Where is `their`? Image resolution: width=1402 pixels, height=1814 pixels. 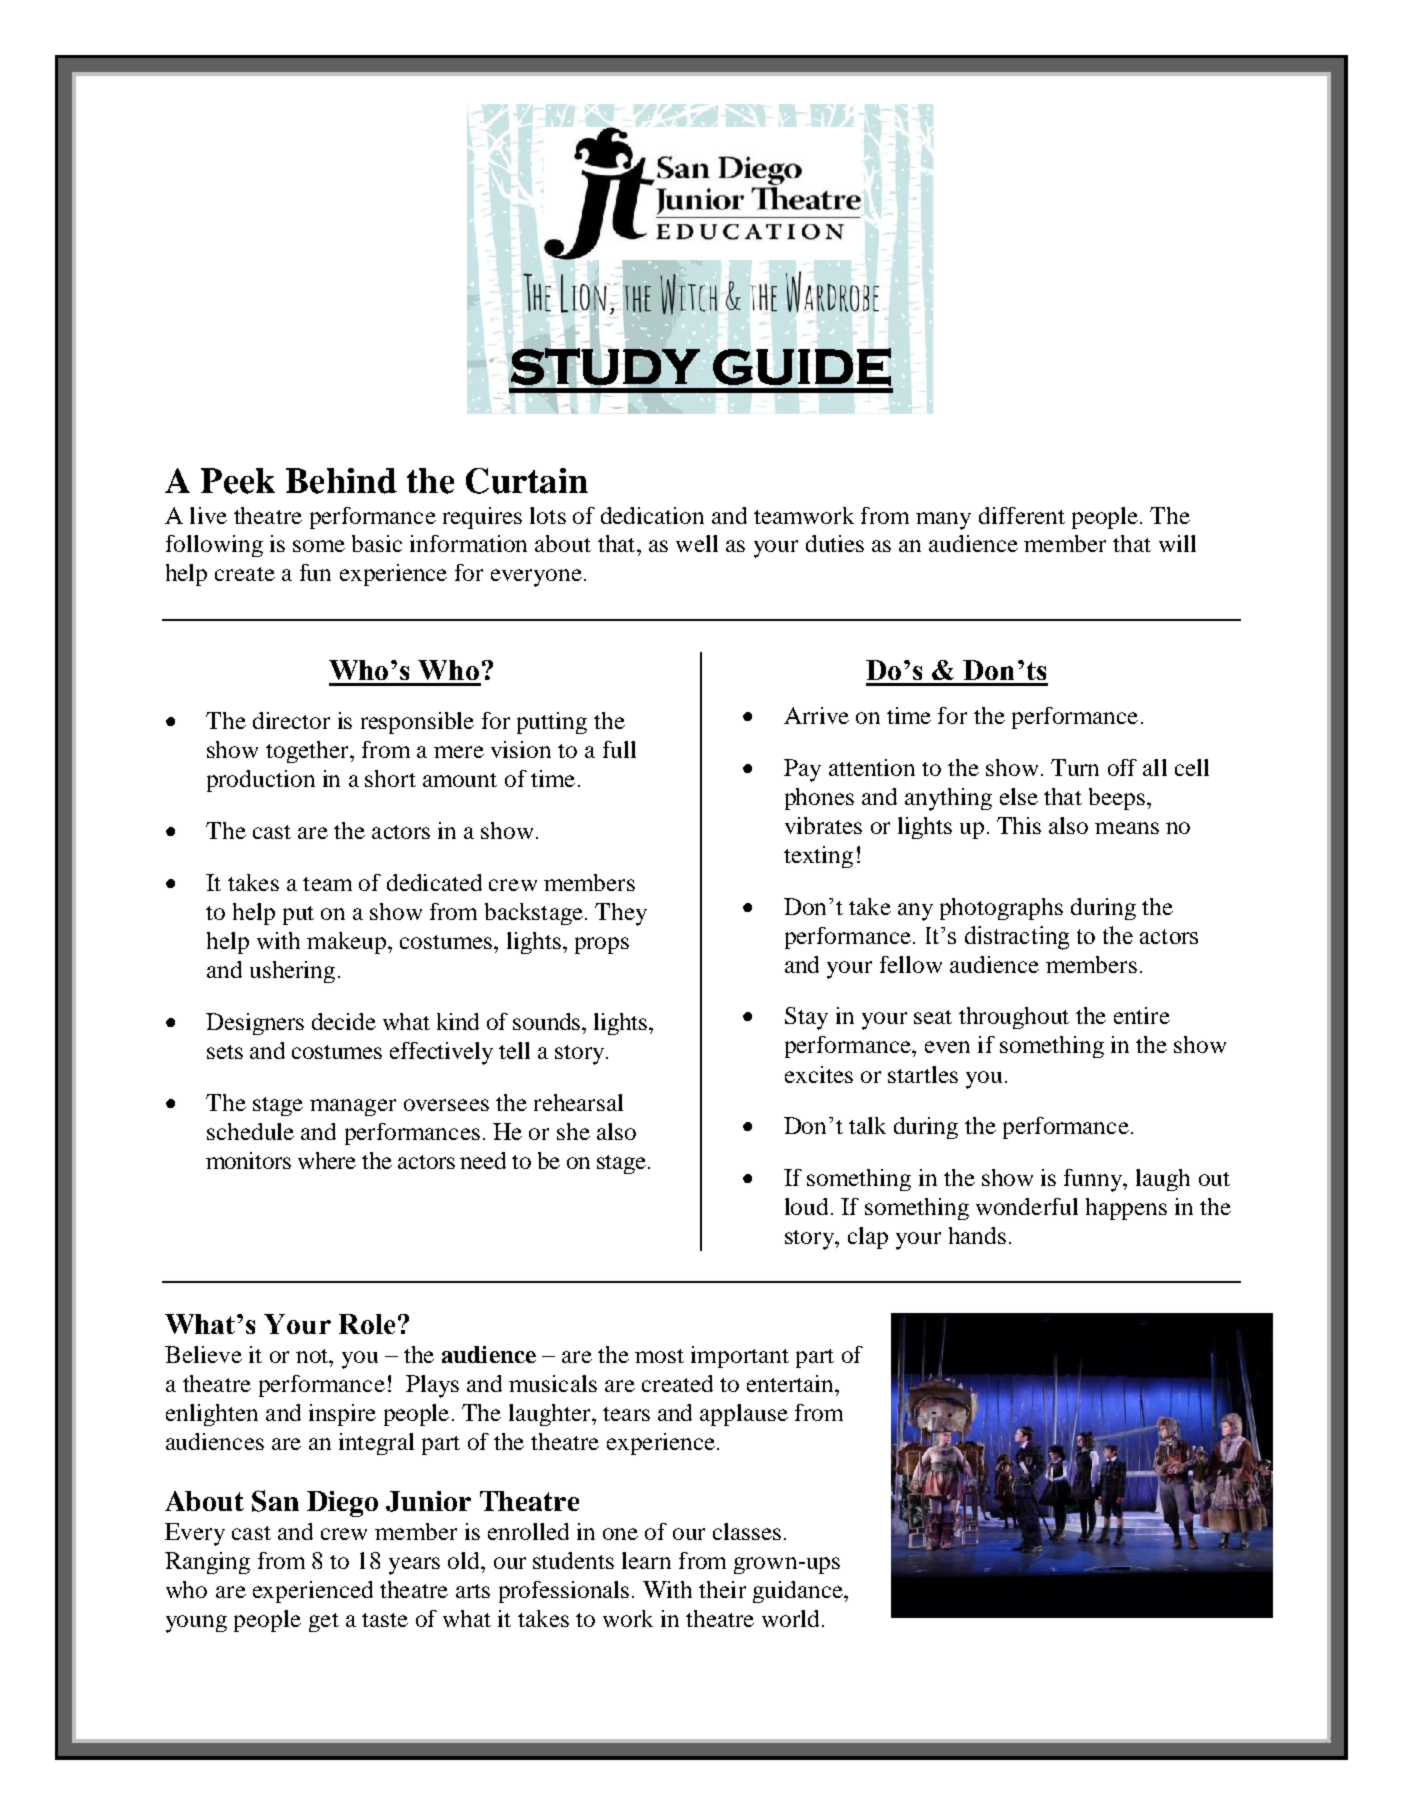 their is located at coordinates (722, 1589).
